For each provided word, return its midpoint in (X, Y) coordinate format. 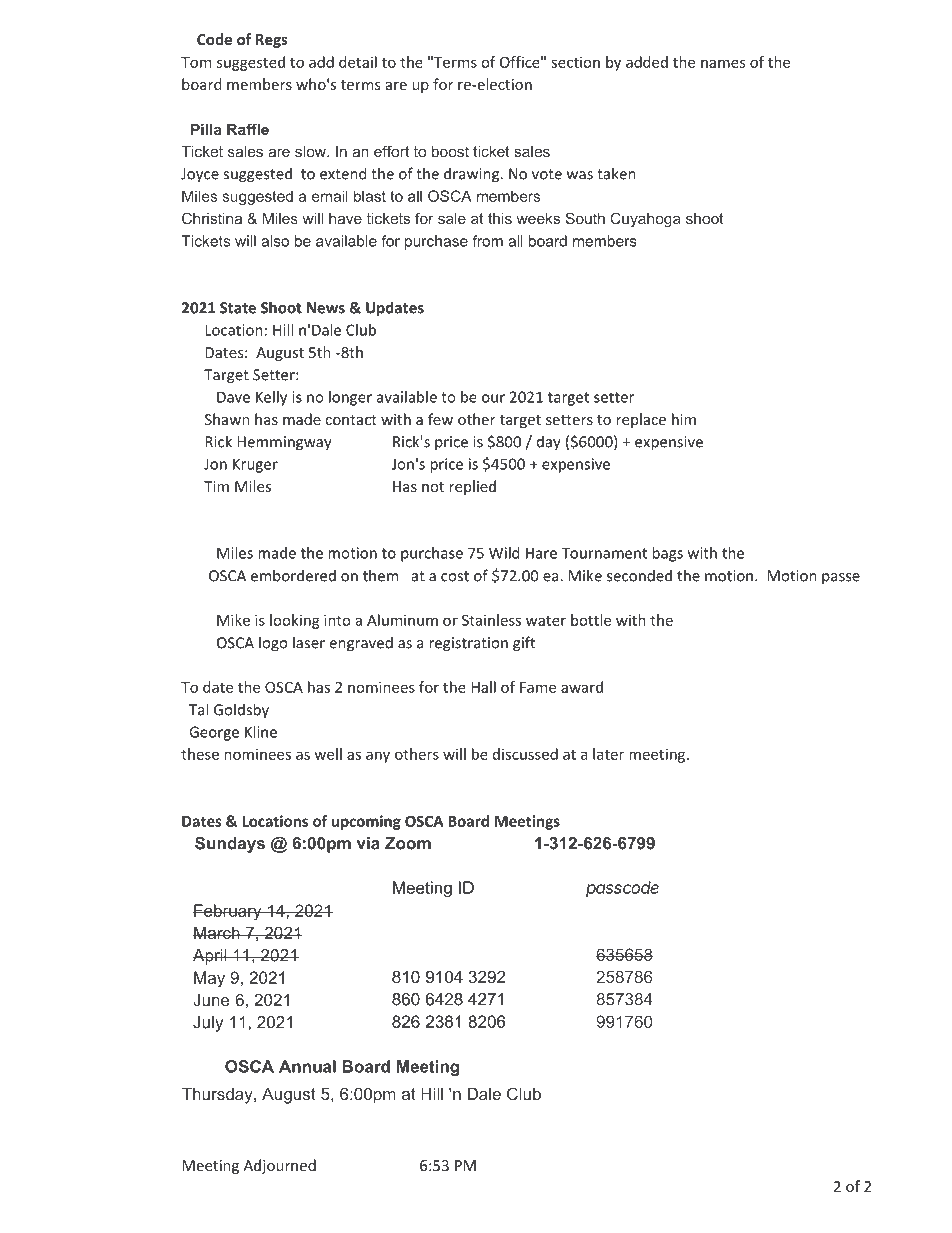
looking (295, 621)
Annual (307, 1066)
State (238, 308)
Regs (272, 41)
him (684, 419)
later (608, 754)
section (575, 62)
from (488, 241)
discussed (525, 754)
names (723, 63)
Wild (504, 553)
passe (841, 579)
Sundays (230, 845)
